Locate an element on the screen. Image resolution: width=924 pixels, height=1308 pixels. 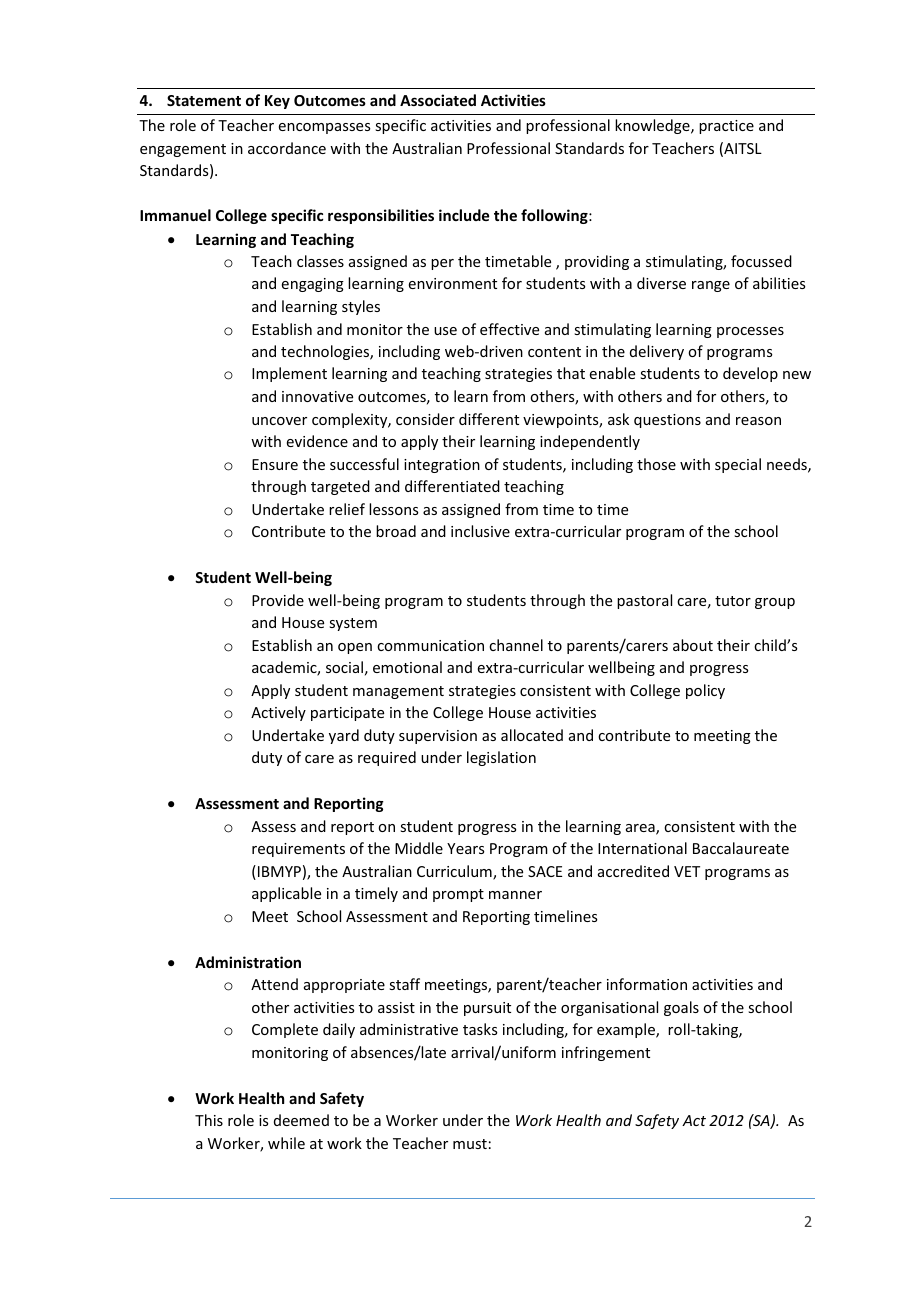
channel is located at coordinates (516, 645).
